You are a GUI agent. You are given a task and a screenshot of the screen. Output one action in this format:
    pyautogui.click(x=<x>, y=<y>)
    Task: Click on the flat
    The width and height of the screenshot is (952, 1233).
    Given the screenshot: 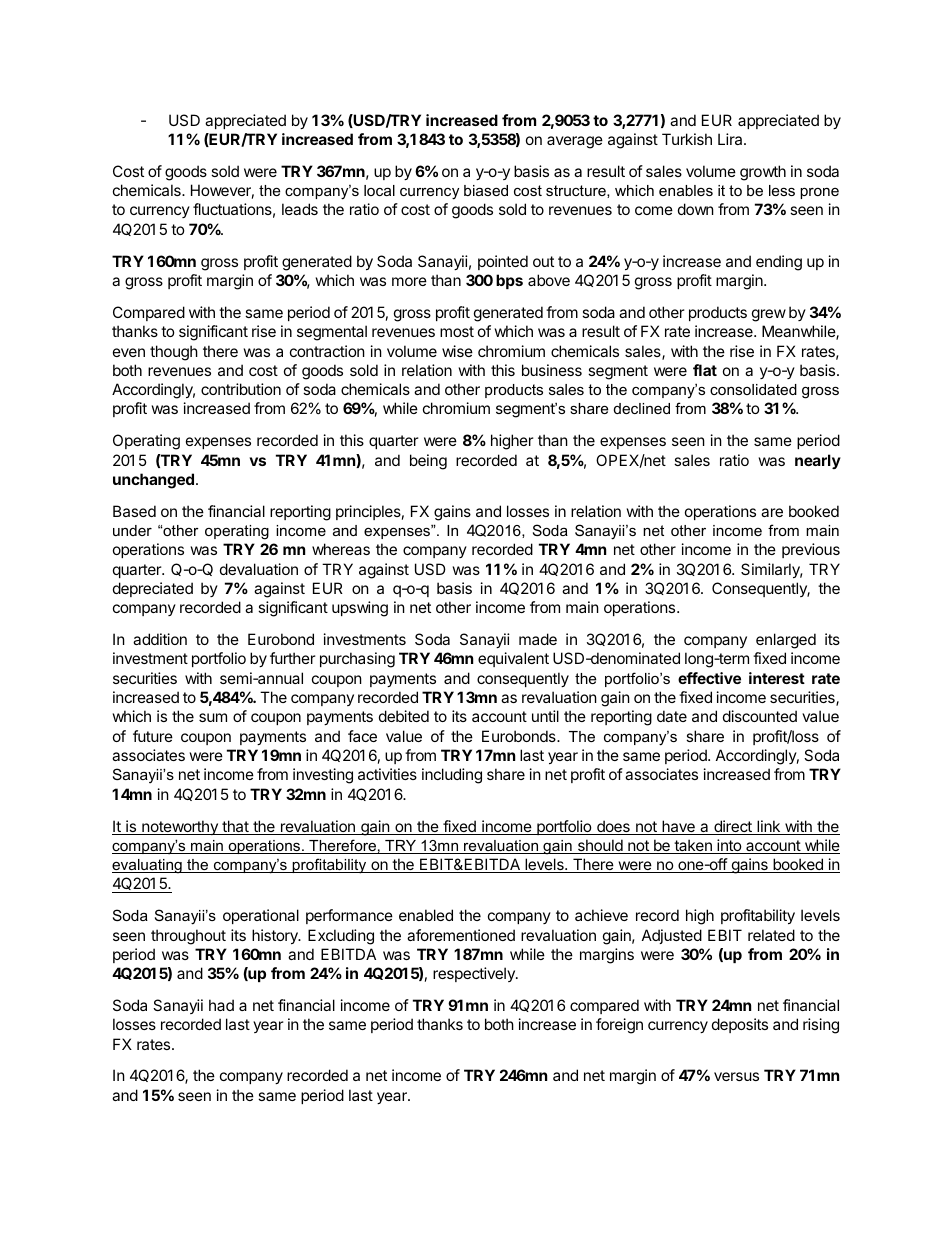 What is the action you would take?
    pyautogui.click(x=705, y=370)
